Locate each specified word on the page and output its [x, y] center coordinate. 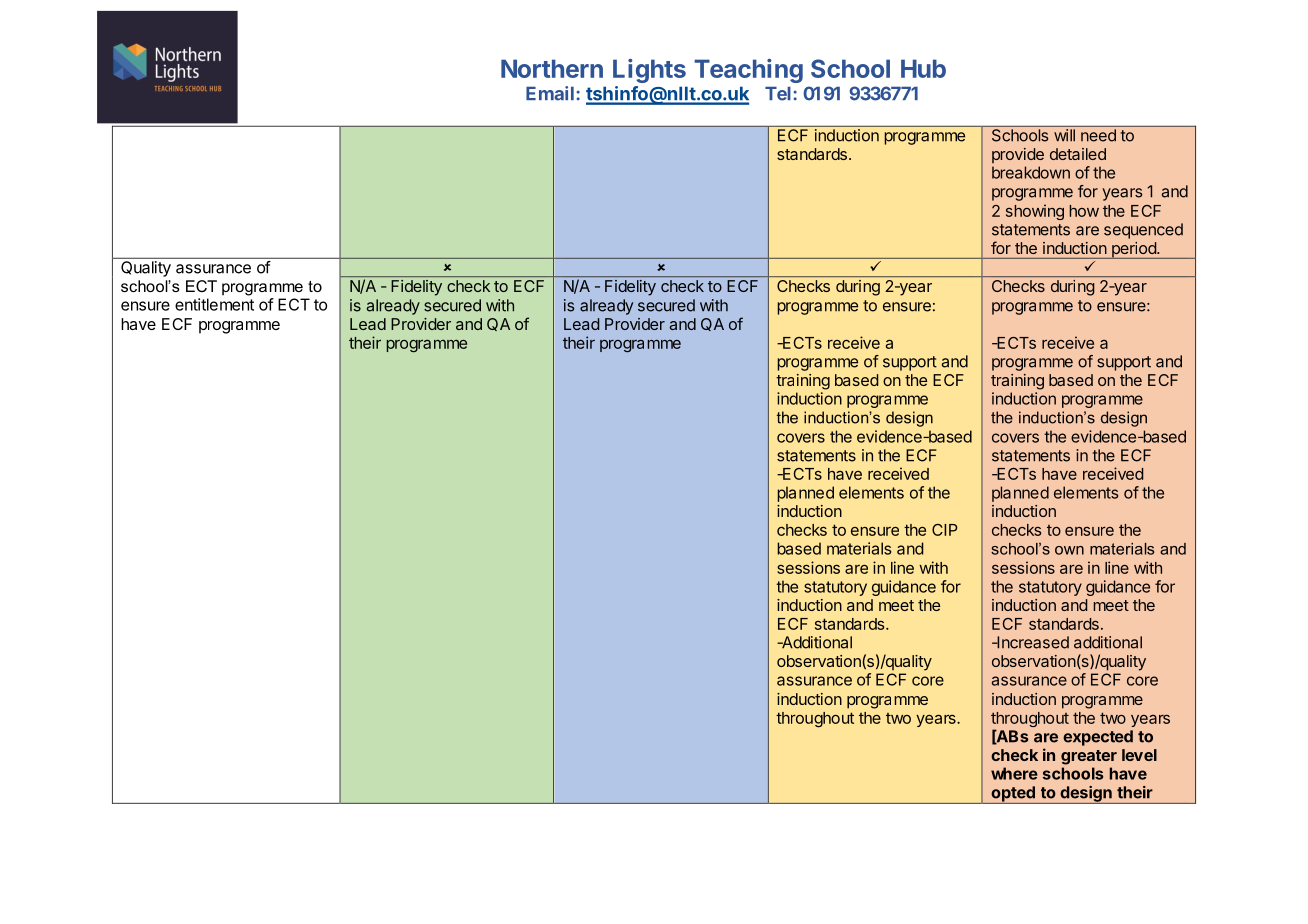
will [1064, 135]
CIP [945, 530]
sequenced [1143, 231]
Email [550, 93]
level [1139, 755]
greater [1089, 757]
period [1134, 250]
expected [1098, 738]
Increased [1032, 642]
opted [1013, 795]
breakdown [1031, 172]
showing [1035, 212]
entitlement [214, 304]
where [1014, 773]
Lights [649, 71]
